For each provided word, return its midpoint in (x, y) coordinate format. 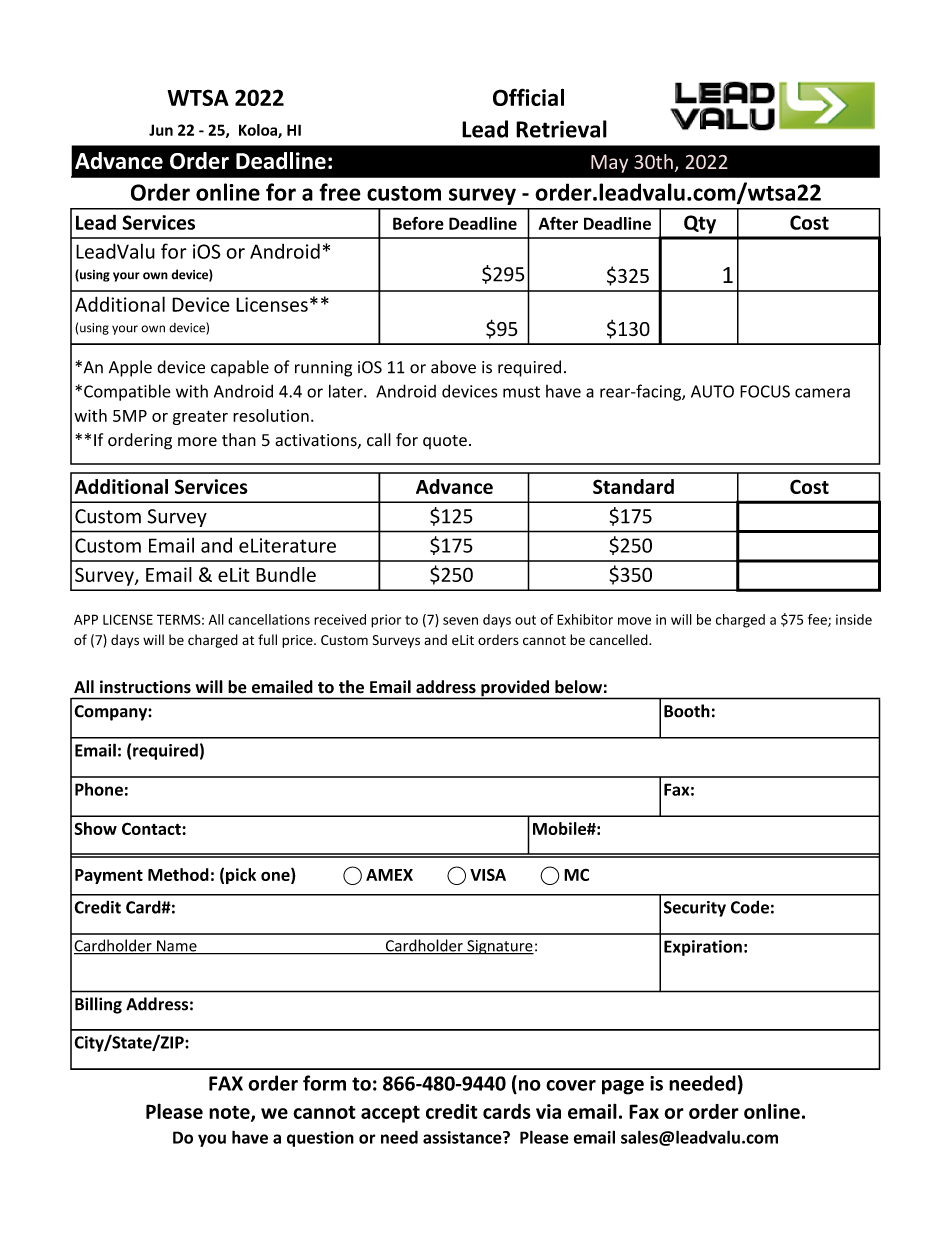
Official (528, 97)
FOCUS (765, 391)
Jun (161, 130)
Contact (152, 828)
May (609, 164)
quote (445, 442)
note (230, 1113)
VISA (488, 874)
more (197, 442)
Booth (687, 711)
